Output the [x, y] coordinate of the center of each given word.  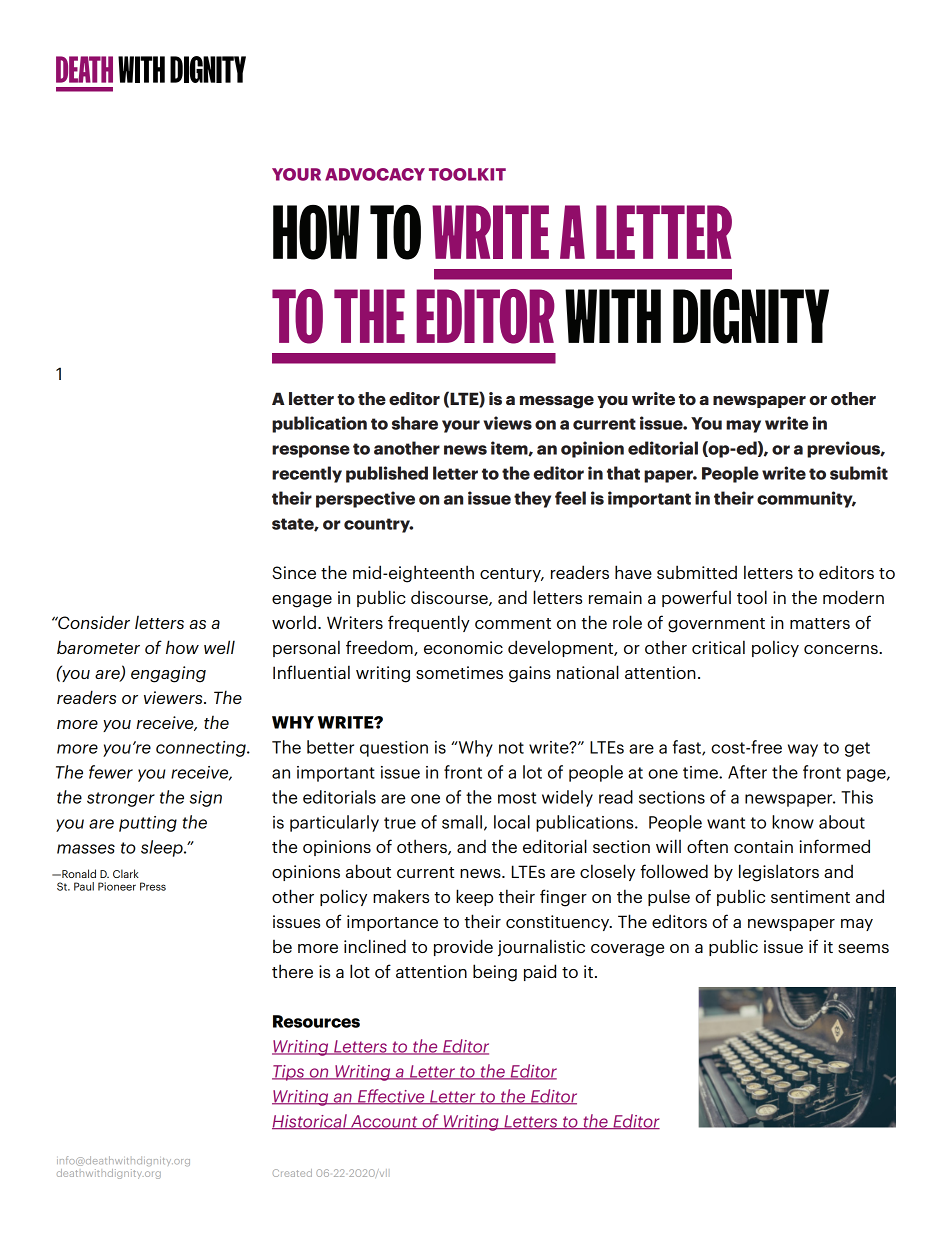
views [508, 423]
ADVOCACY [375, 174]
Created [292, 1173]
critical [718, 647]
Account [384, 1122]
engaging [168, 674]
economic [463, 647]
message [557, 402]
